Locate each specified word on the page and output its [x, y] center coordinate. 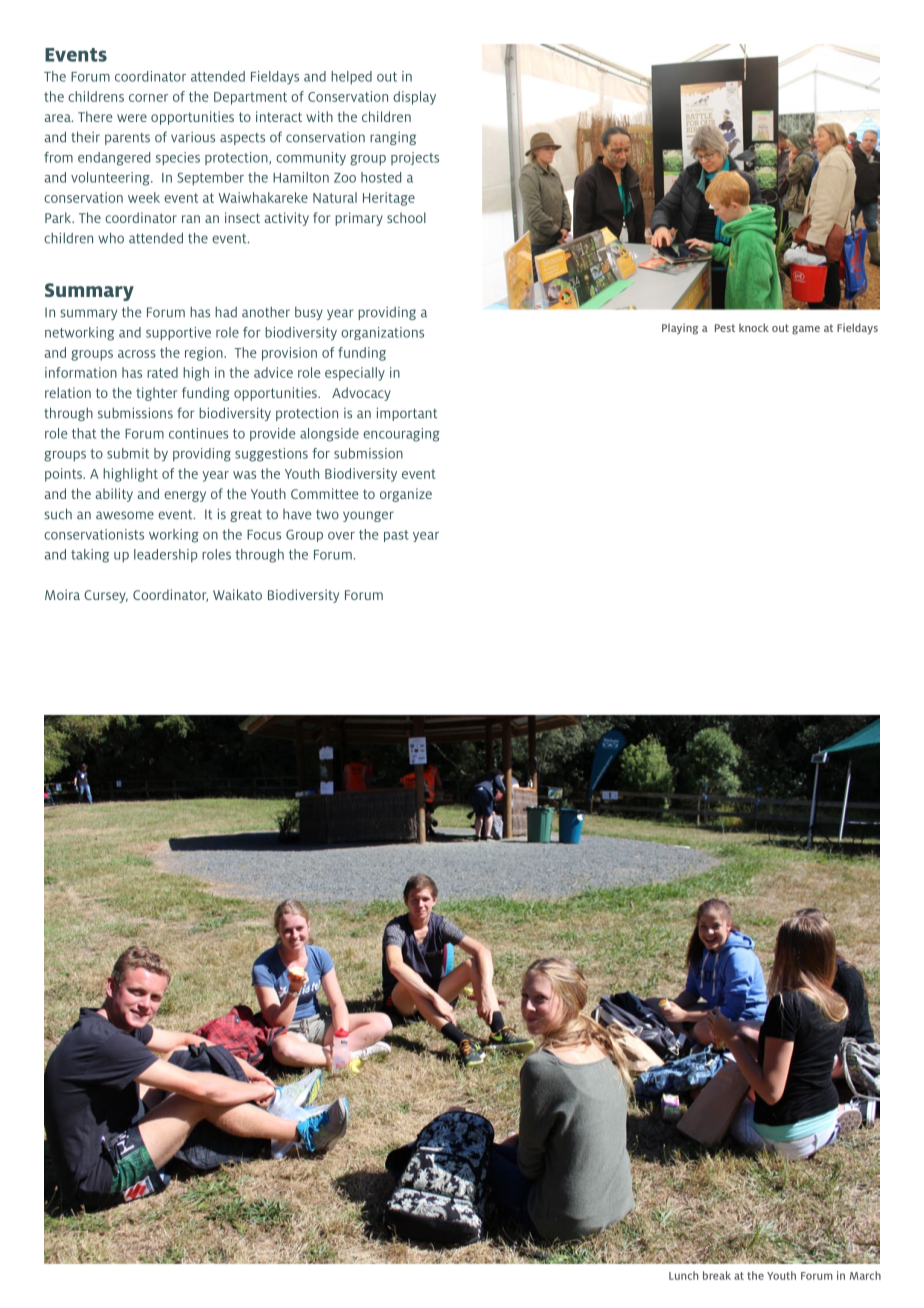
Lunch [683, 1275]
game [806, 330]
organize [406, 495]
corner [148, 98]
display [414, 98]
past [396, 536]
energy [185, 496]
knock [754, 327]
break [717, 1275]
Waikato [237, 594]
